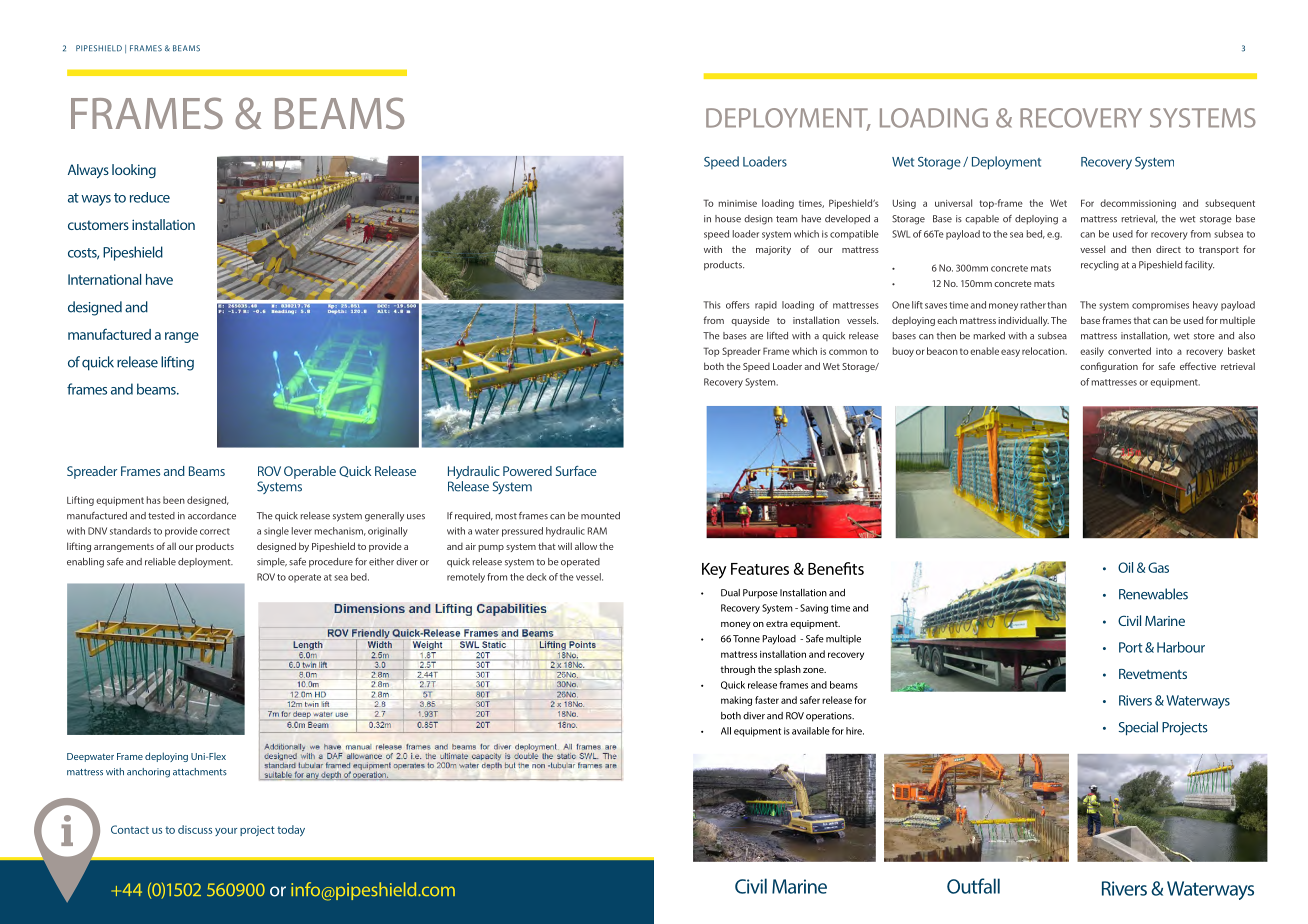  Describe the element at coordinates (1181, 647) in the screenshot. I see `Harbour` at that location.
